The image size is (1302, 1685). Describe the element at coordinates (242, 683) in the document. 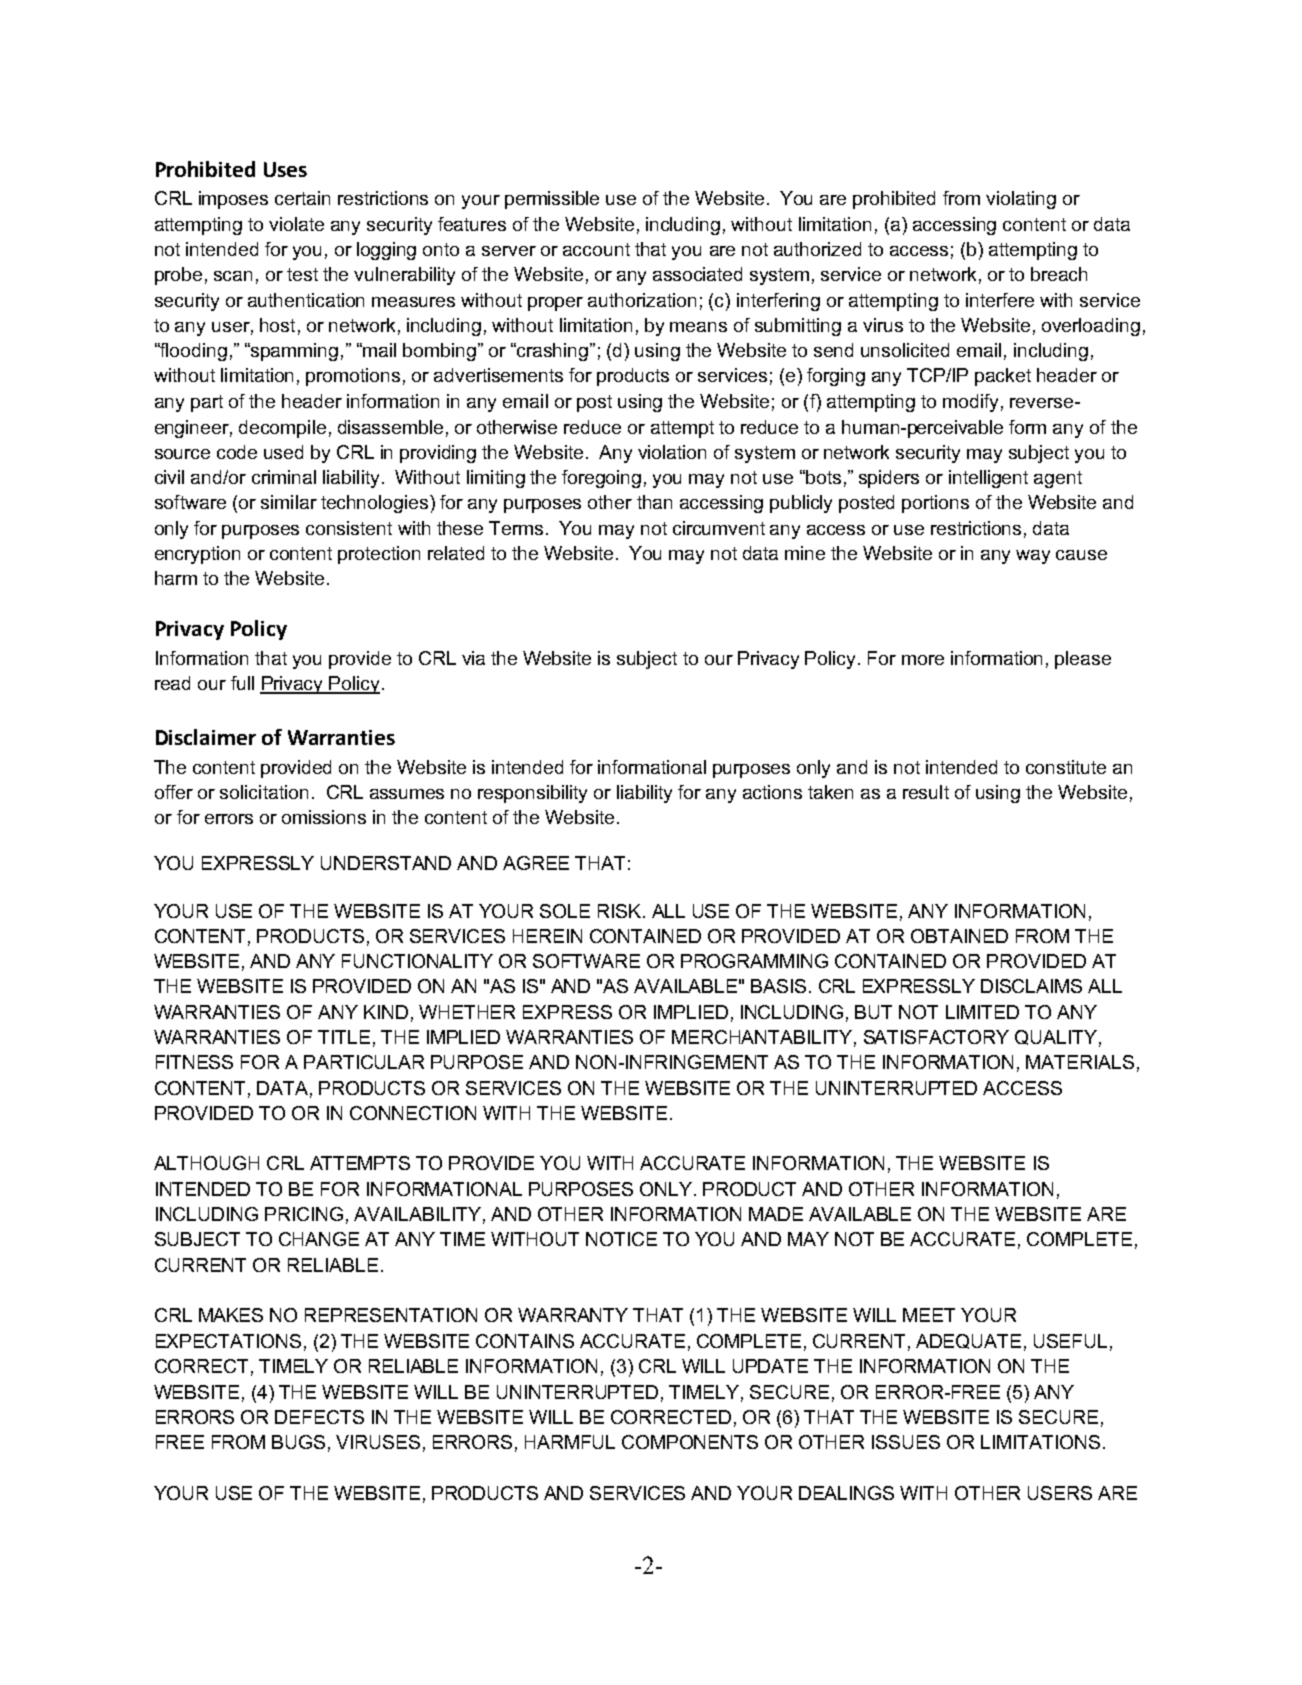

I see `full` at that location.
